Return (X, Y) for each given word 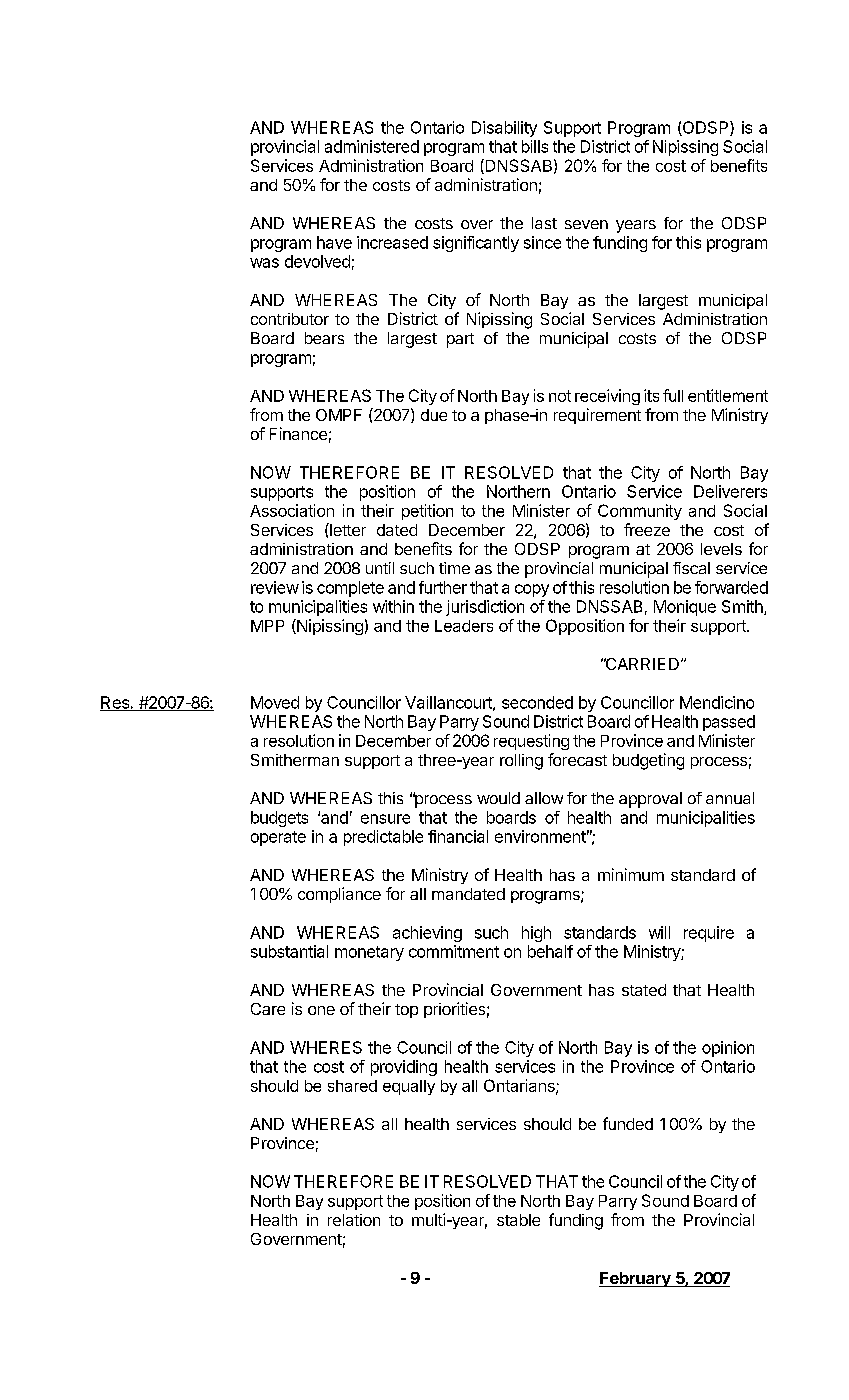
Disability (504, 129)
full (673, 395)
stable (518, 1220)
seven (586, 224)
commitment (454, 951)
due (434, 415)
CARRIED (641, 664)
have (334, 242)
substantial (289, 951)
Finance (298, 433)
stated (644, 990)
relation (354, 1220)
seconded (537, 702)
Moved (275, 702)
